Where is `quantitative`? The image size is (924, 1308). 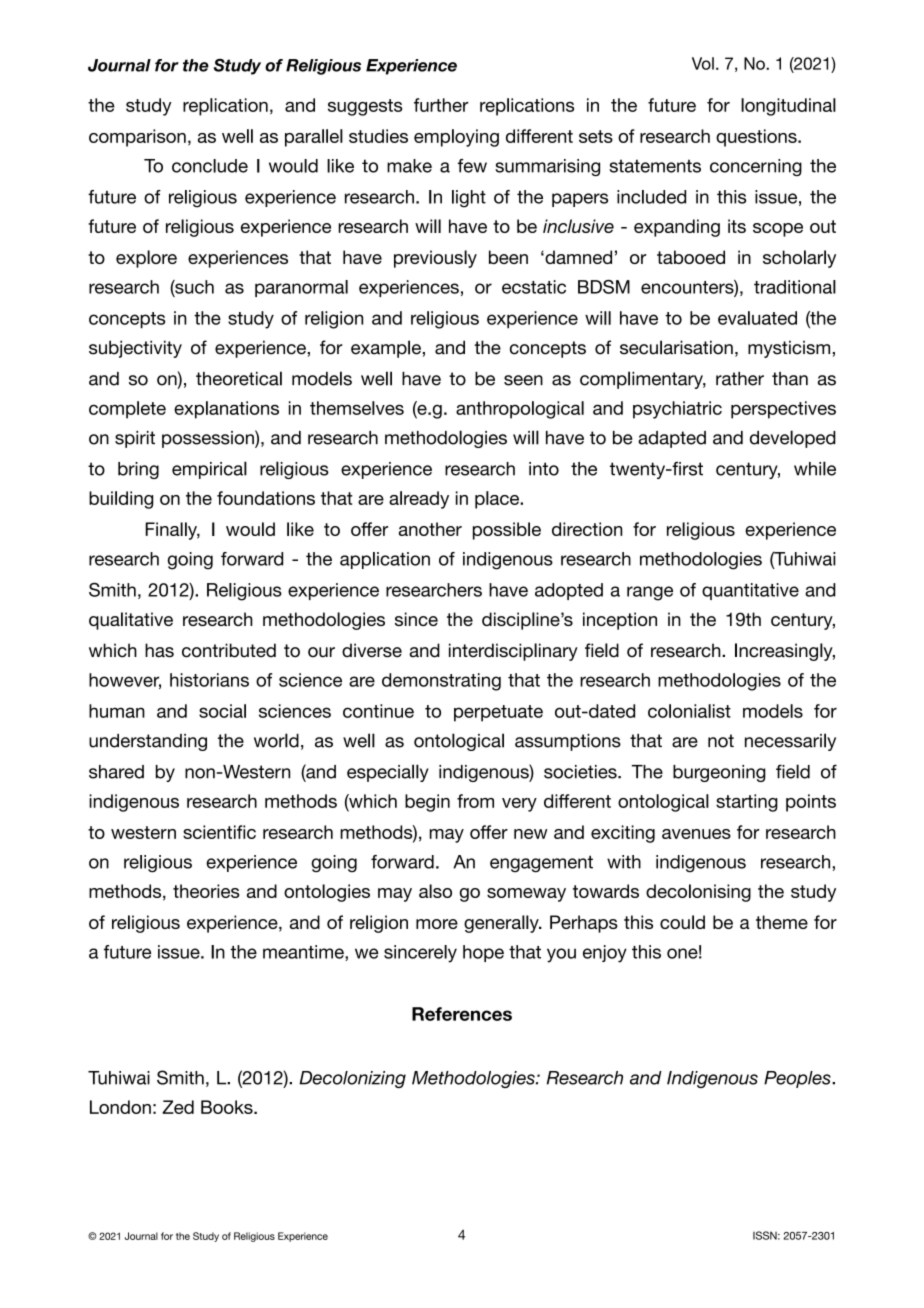 quantitative is located at coordinates (750, 591).
